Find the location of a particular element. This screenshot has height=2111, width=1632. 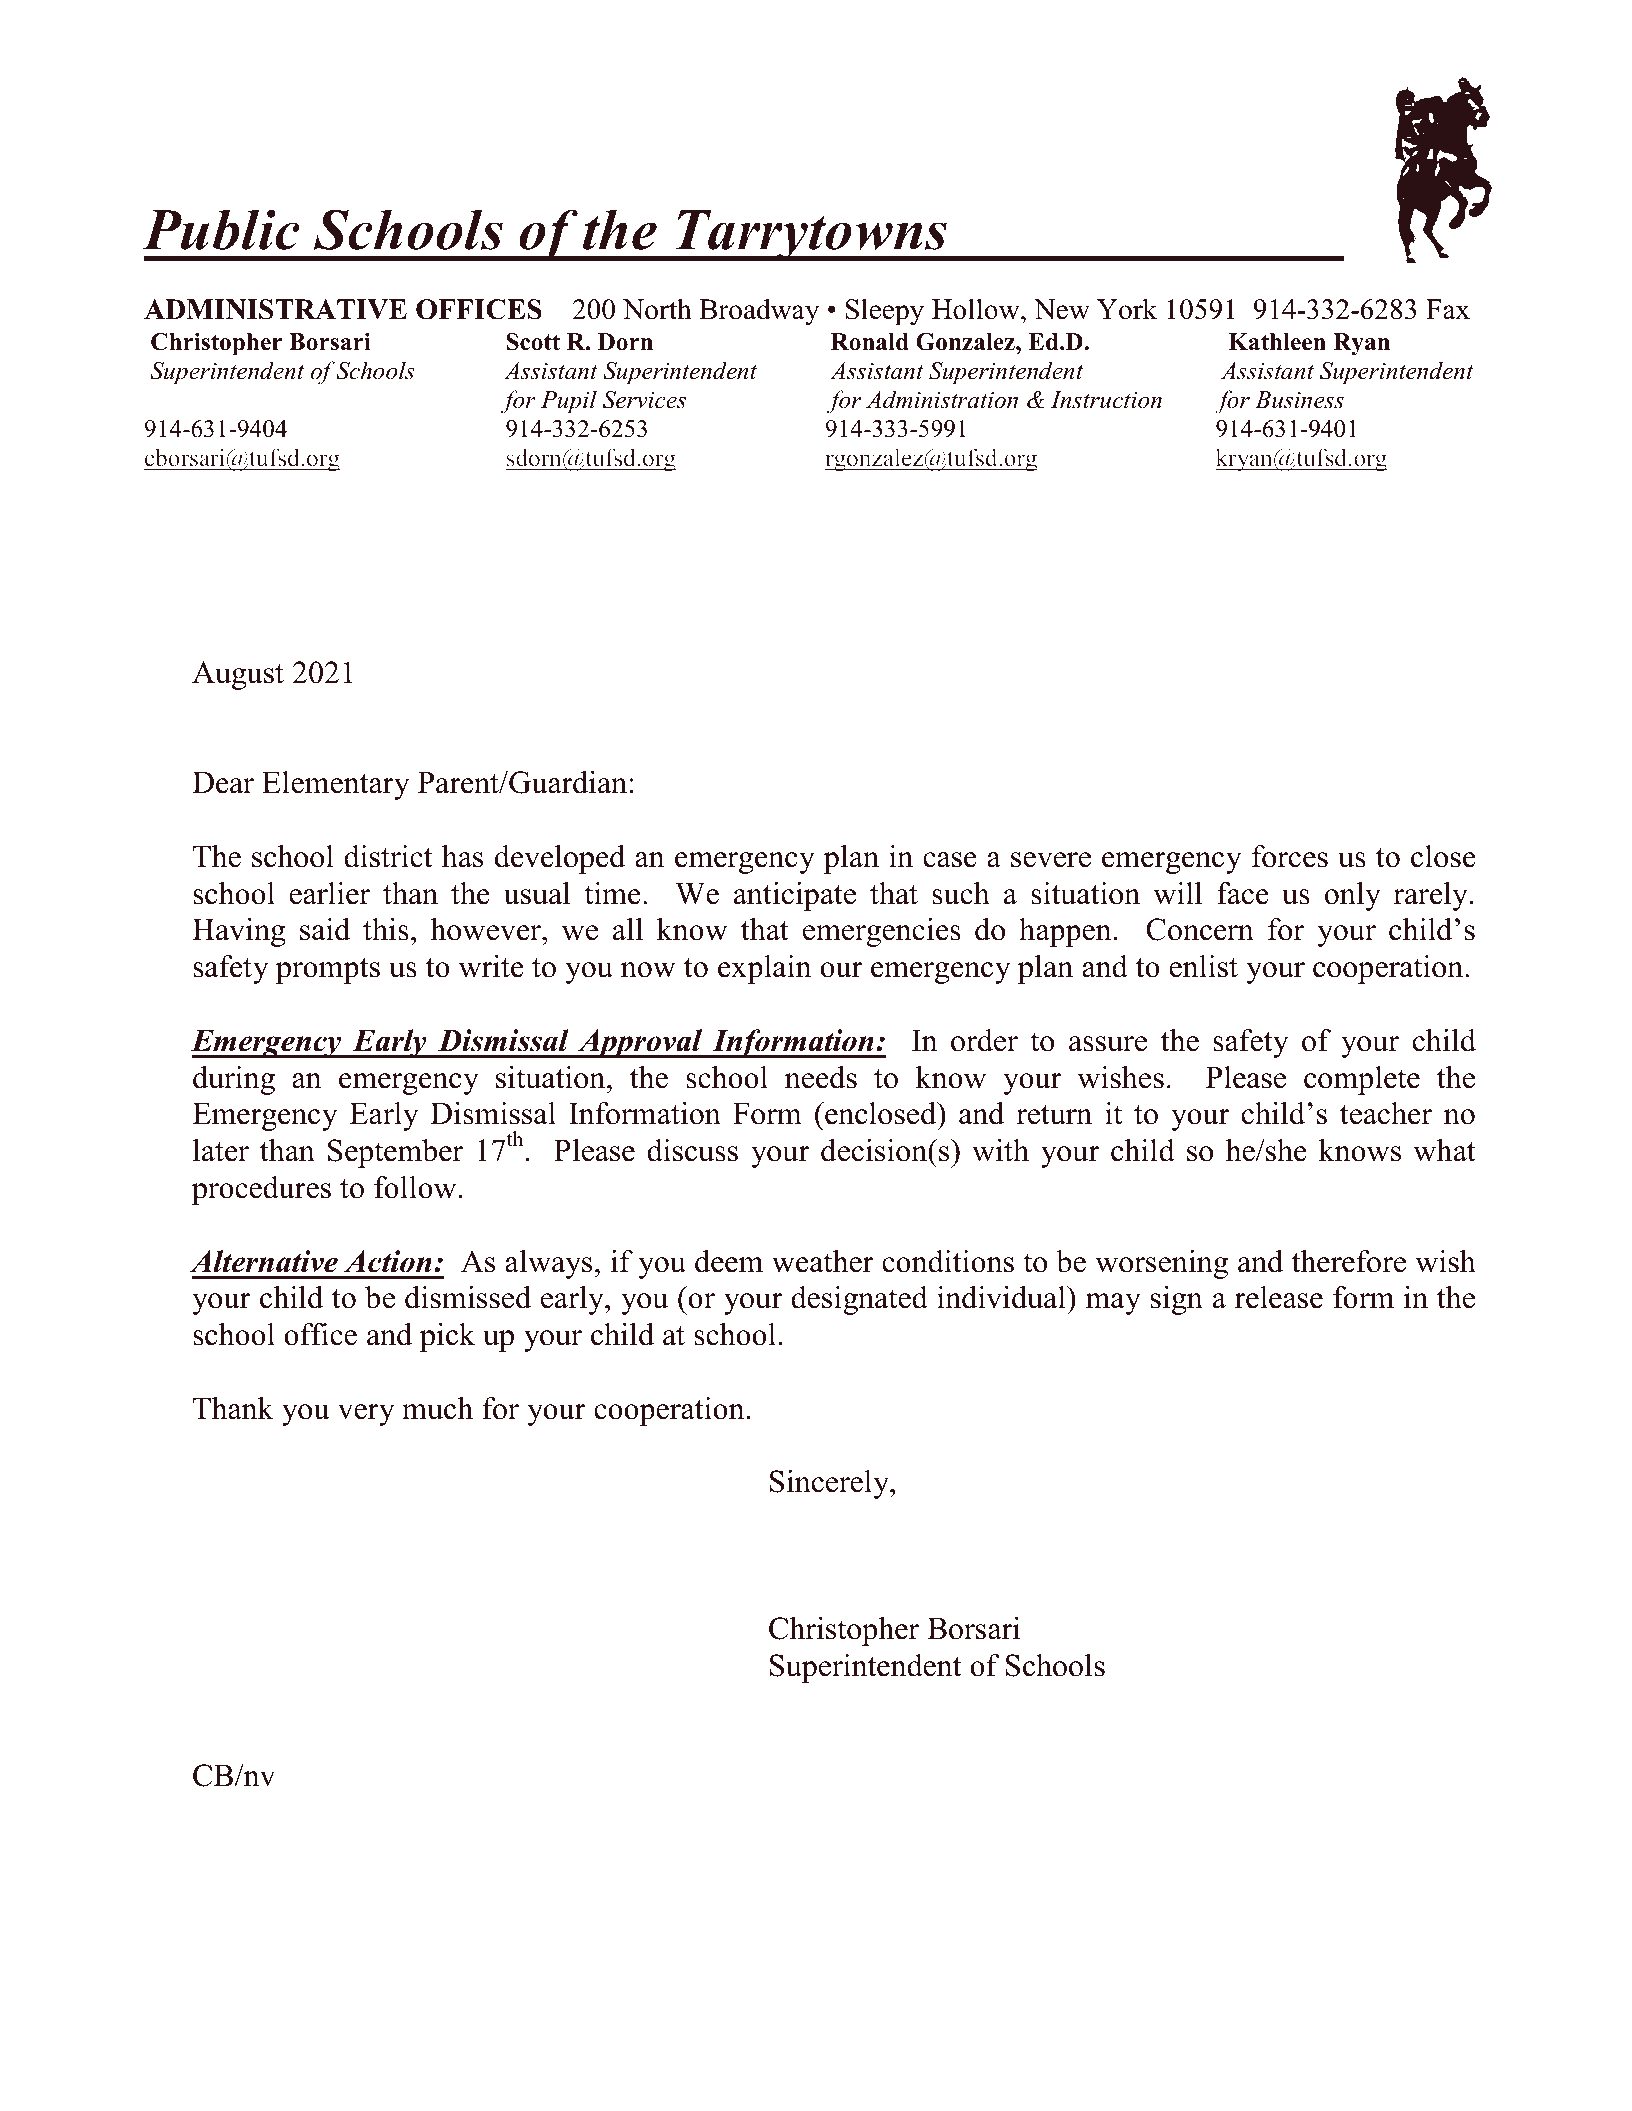

needs is located at coordinates (821, 1077).
